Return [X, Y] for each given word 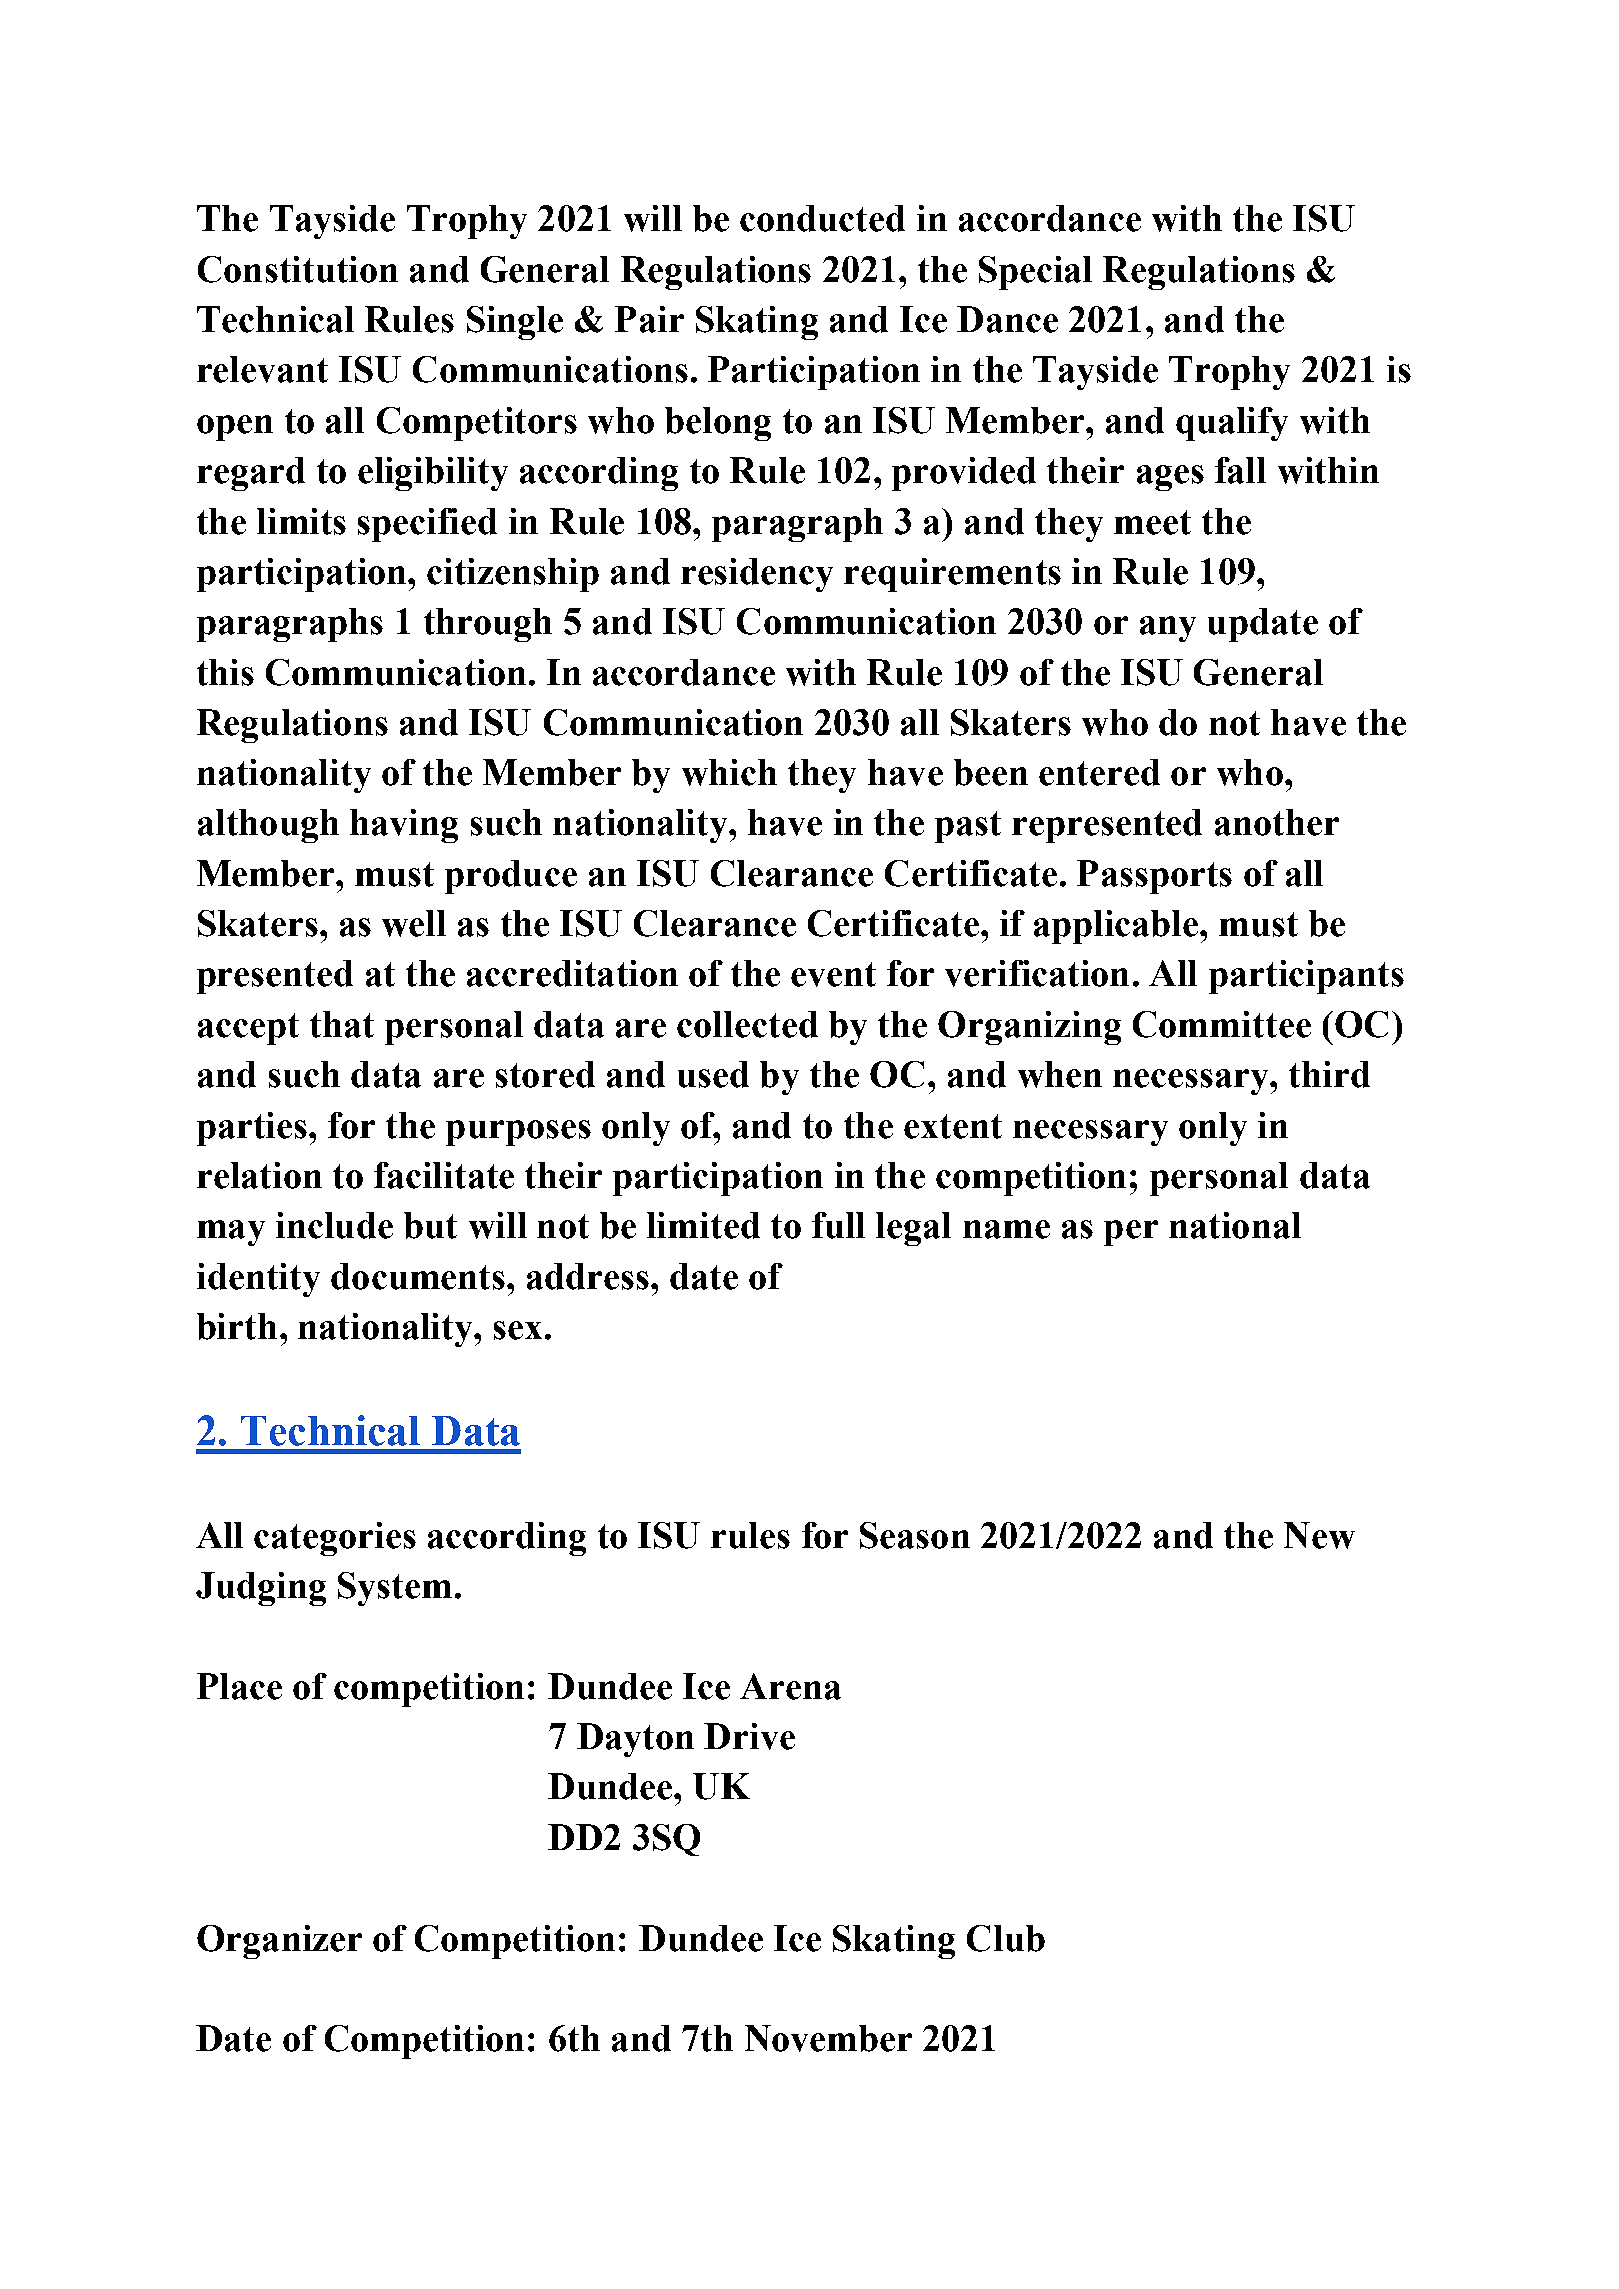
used [713, 1074]
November [828, 2038]
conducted [822, 218]
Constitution [298, 269]
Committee [1222, 1024]
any [1168, 629]
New [1319, 1535]
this [225, 672]
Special [1035, 273]
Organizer [279, 1942]
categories [335, 1539]
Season [915, 1535]
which [729, 772]
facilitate [444, 1175]
